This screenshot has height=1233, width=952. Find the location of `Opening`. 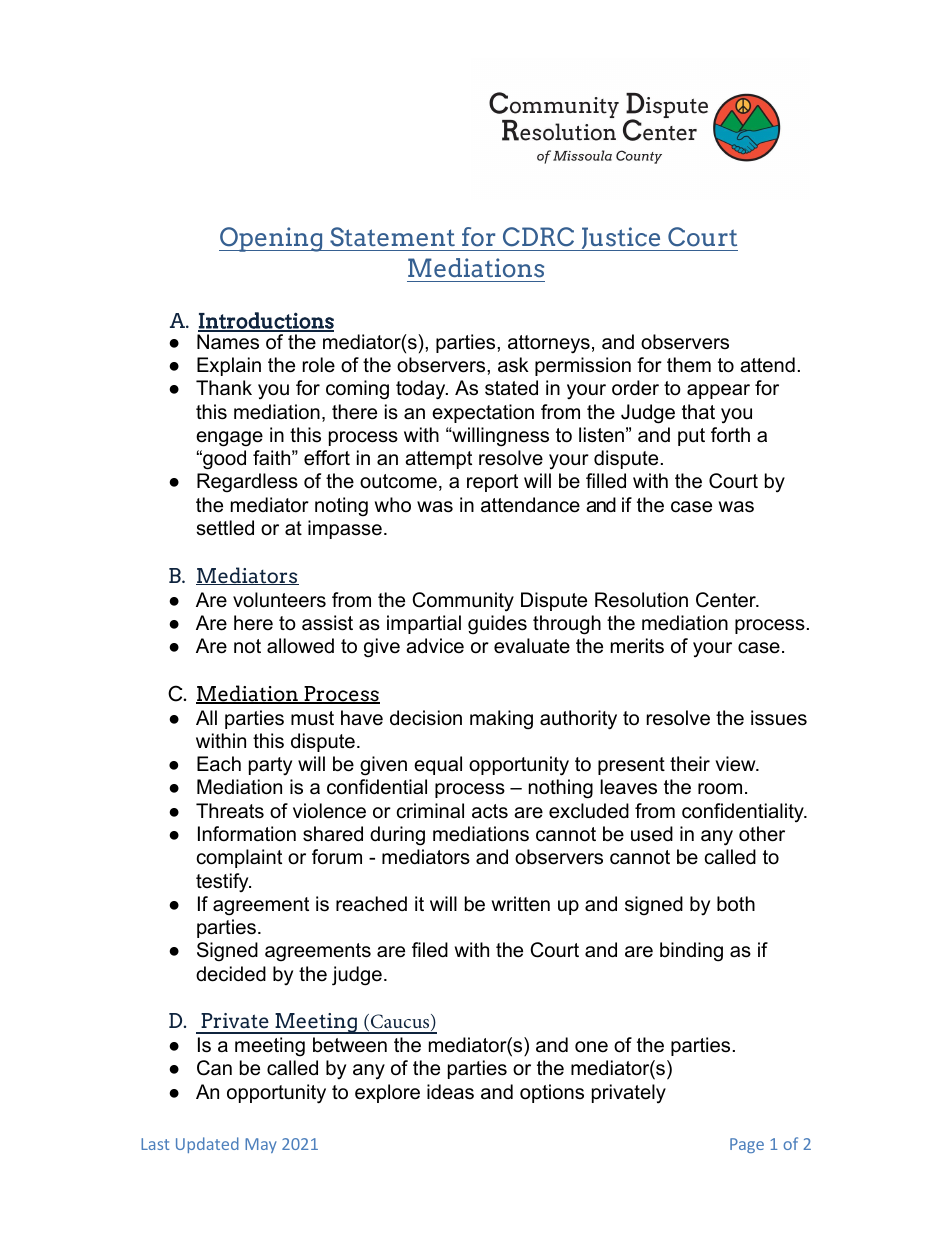

Opening is located at coordinates (272, 239).
